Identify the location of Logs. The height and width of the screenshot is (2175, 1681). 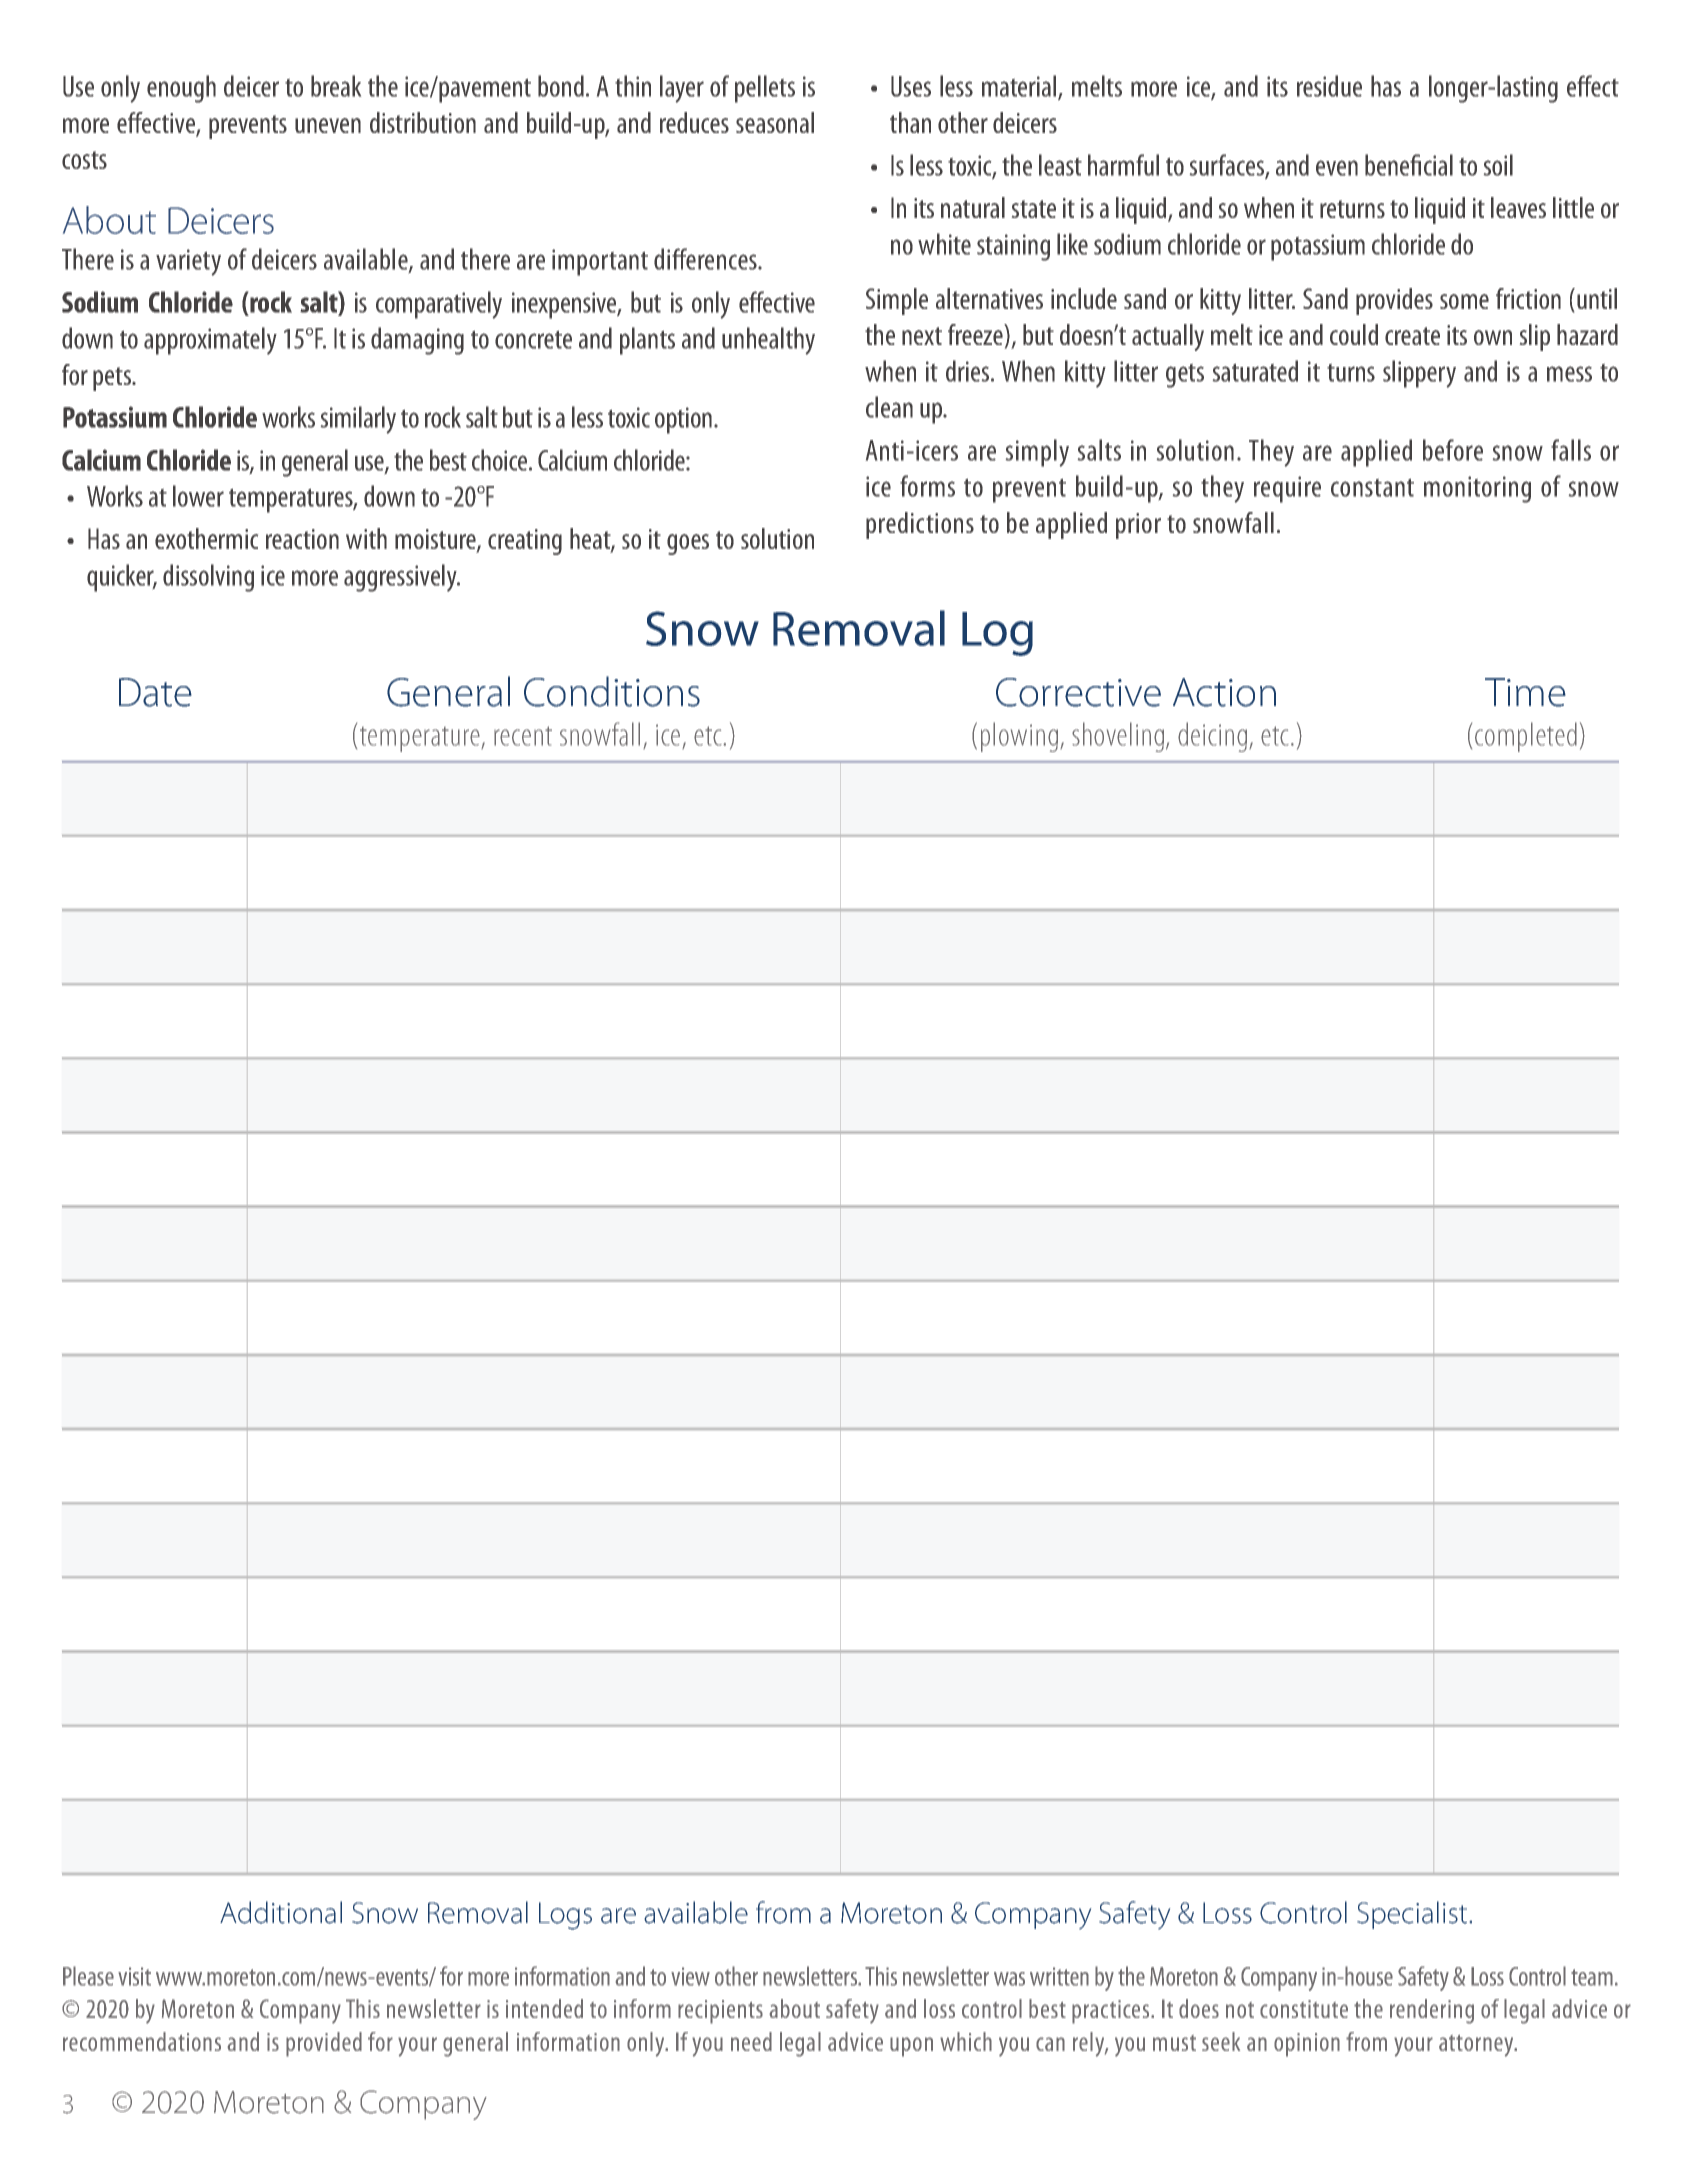
(565, 1916).
